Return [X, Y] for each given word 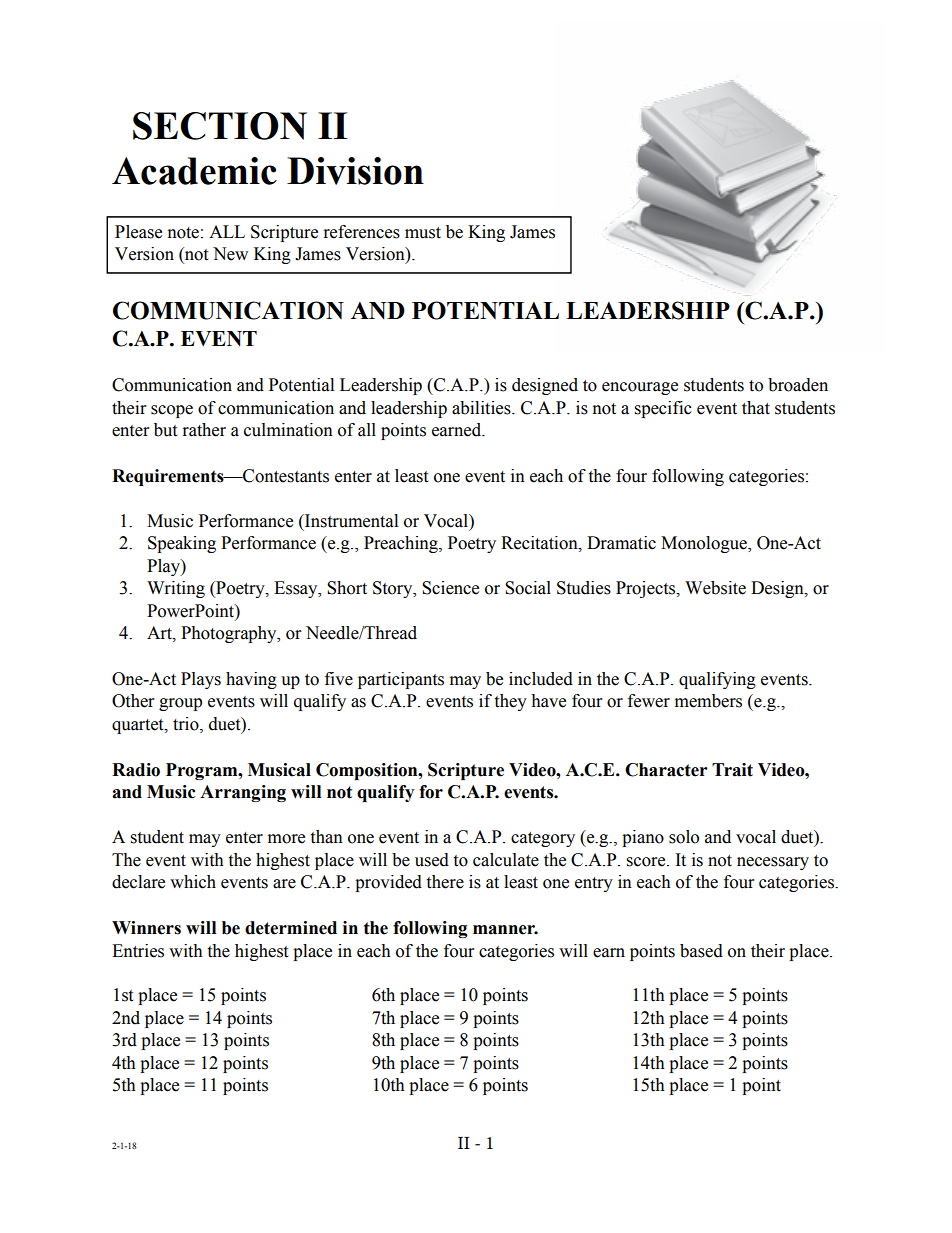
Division [355, 171]
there [445, 882]
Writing [176, 589]
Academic [194, 171]
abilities [482, 408]
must [423, 233]
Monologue [705, 544]
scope [172, 411]
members [708, 701]
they [510, 702]
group [180, 704]
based [701, 951]
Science [450, 588]
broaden [798, 385]
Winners [146, 928]
